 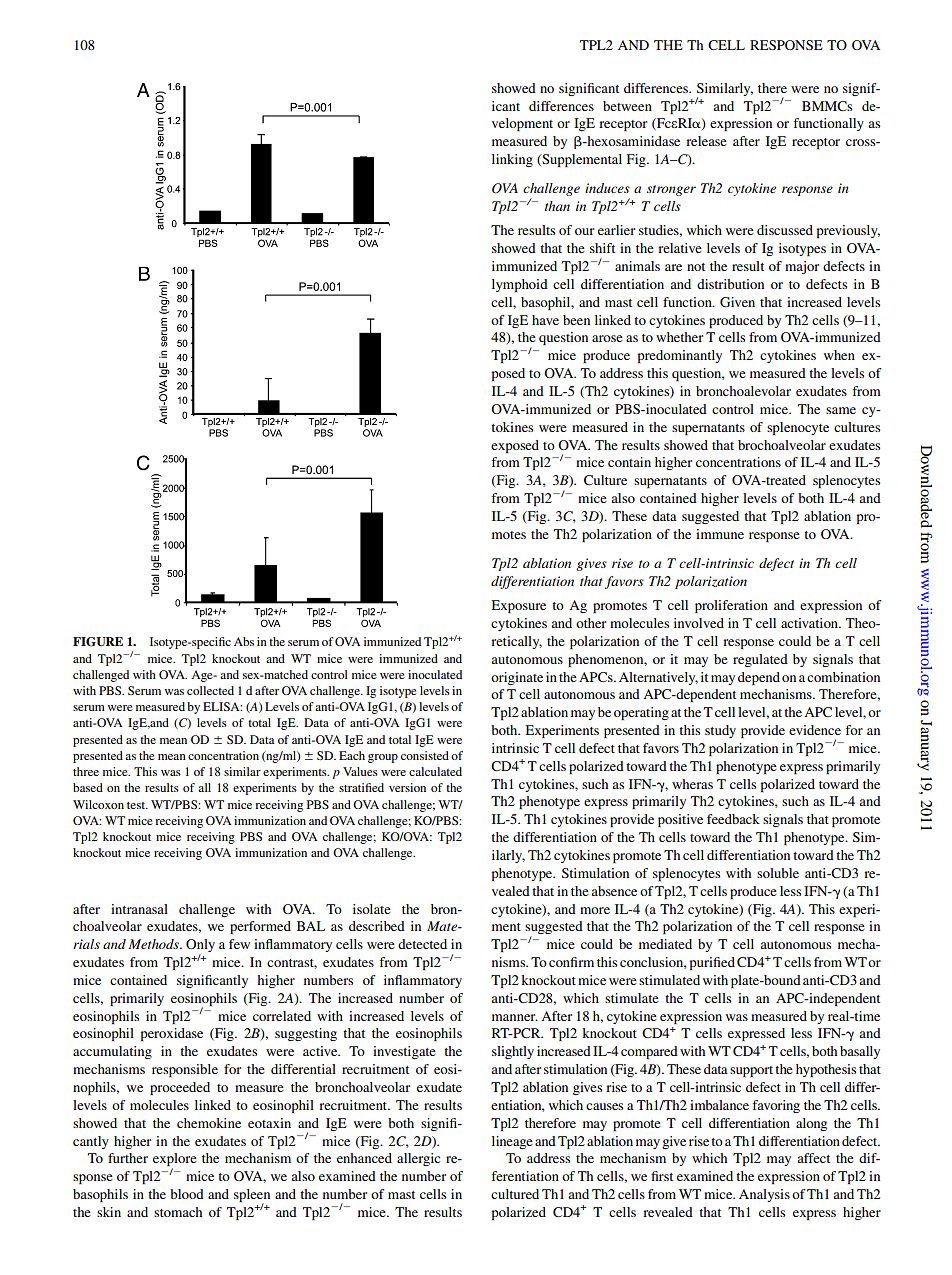 What do you see at coordinates (422, 944) in the screenshot?
I see `detected` at bounding box center [422, 944].
